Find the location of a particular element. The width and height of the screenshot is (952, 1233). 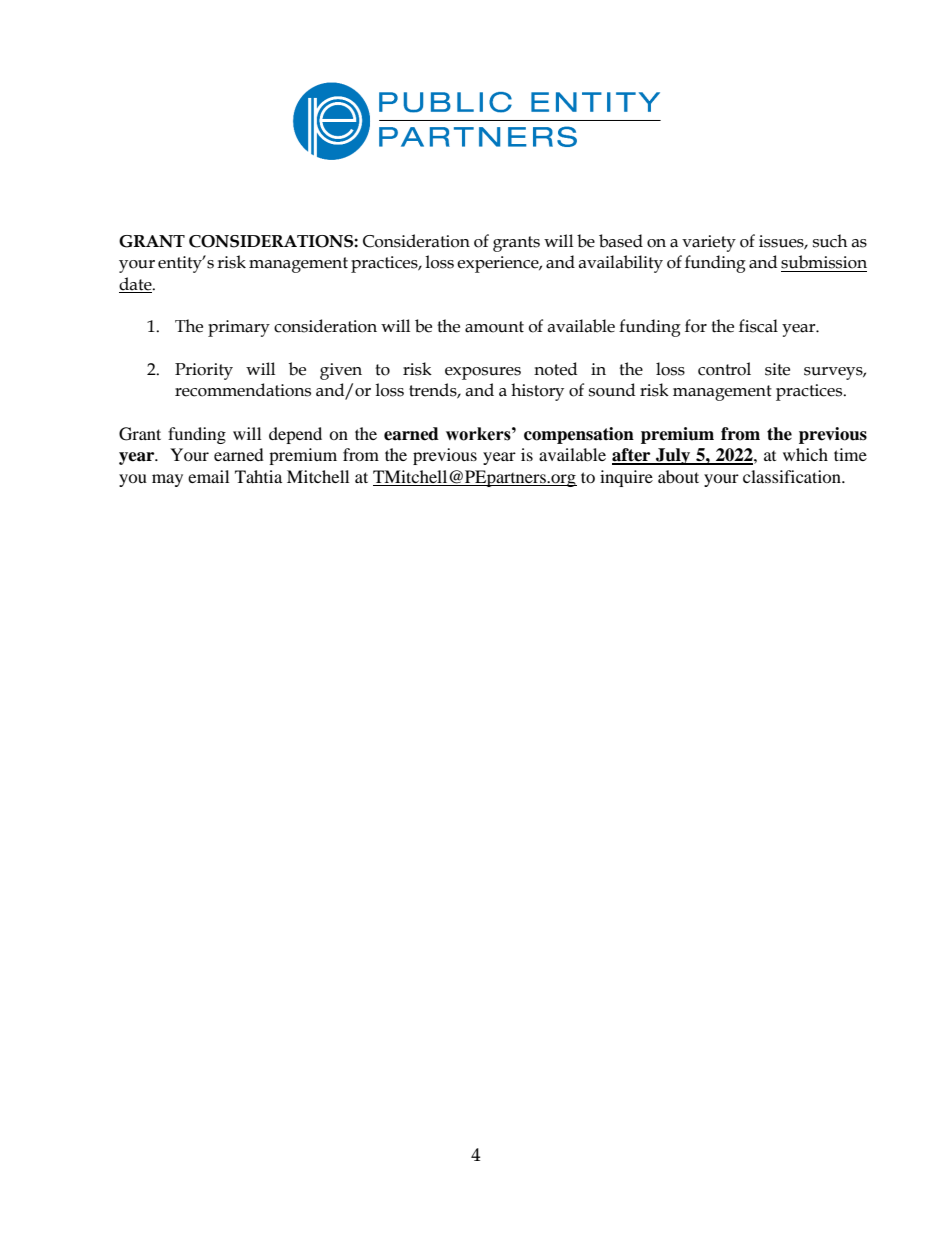

date is located at coordinates (136, 284).
